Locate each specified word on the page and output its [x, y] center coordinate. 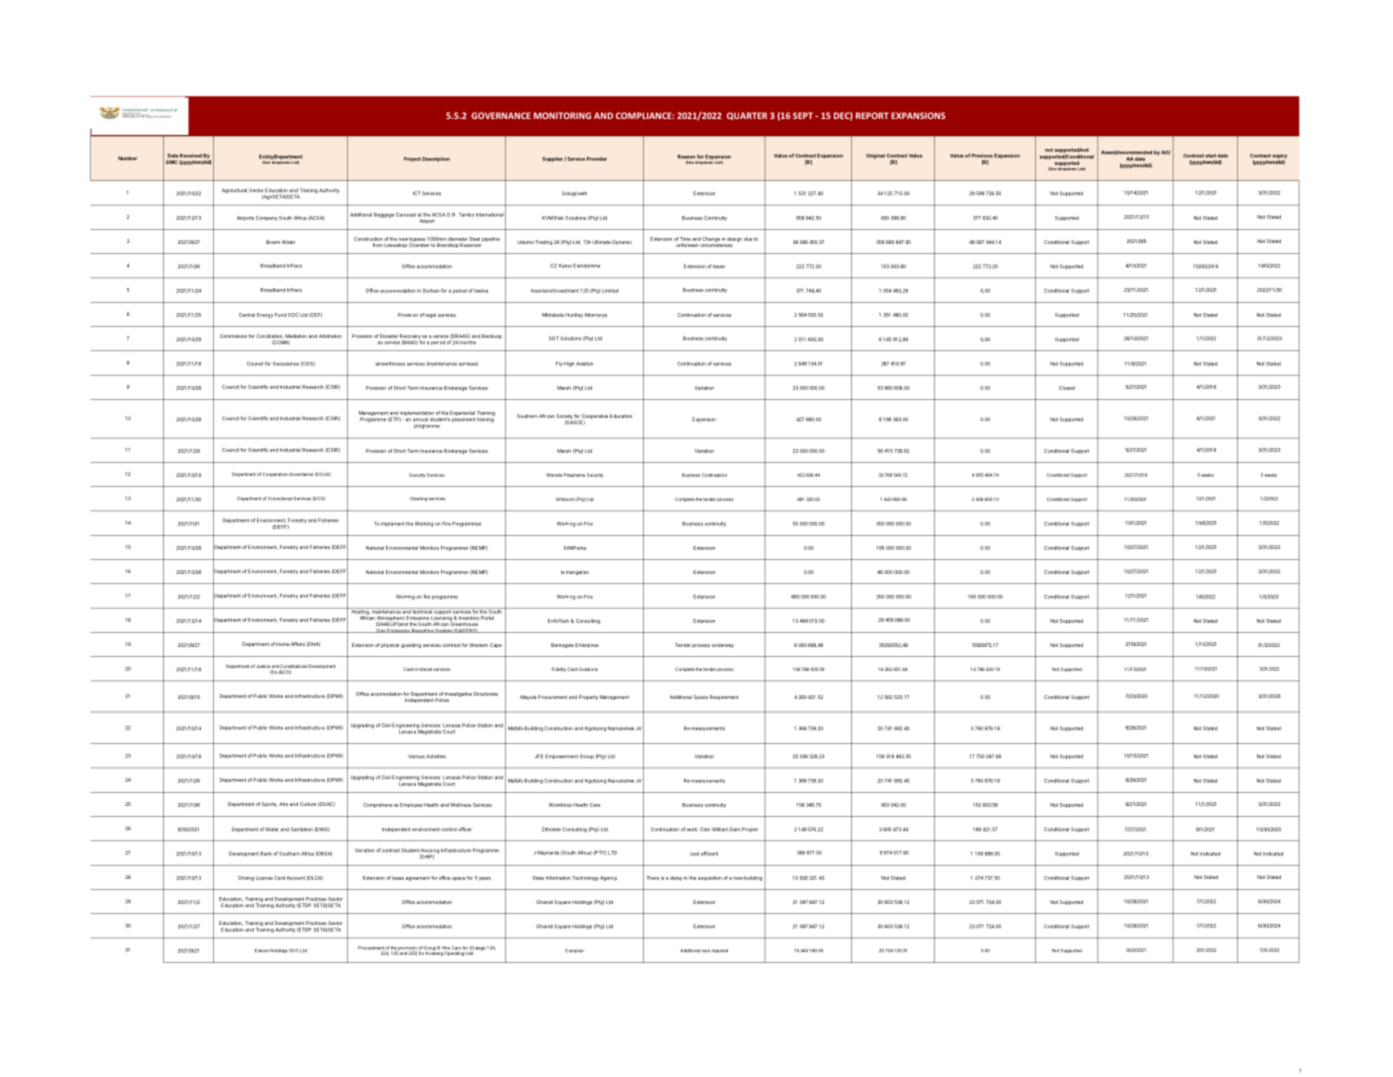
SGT [554, 338]
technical [422, 611]
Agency [608, 878]
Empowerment [561, 756]
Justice [263, 666]
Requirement [724, 697]
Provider [597, 159]
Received [191, 156]
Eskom [262, 951]
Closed [1067, 388]
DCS [319, 499]
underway [723, 646]
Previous [982, 156]
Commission [233, 336]
